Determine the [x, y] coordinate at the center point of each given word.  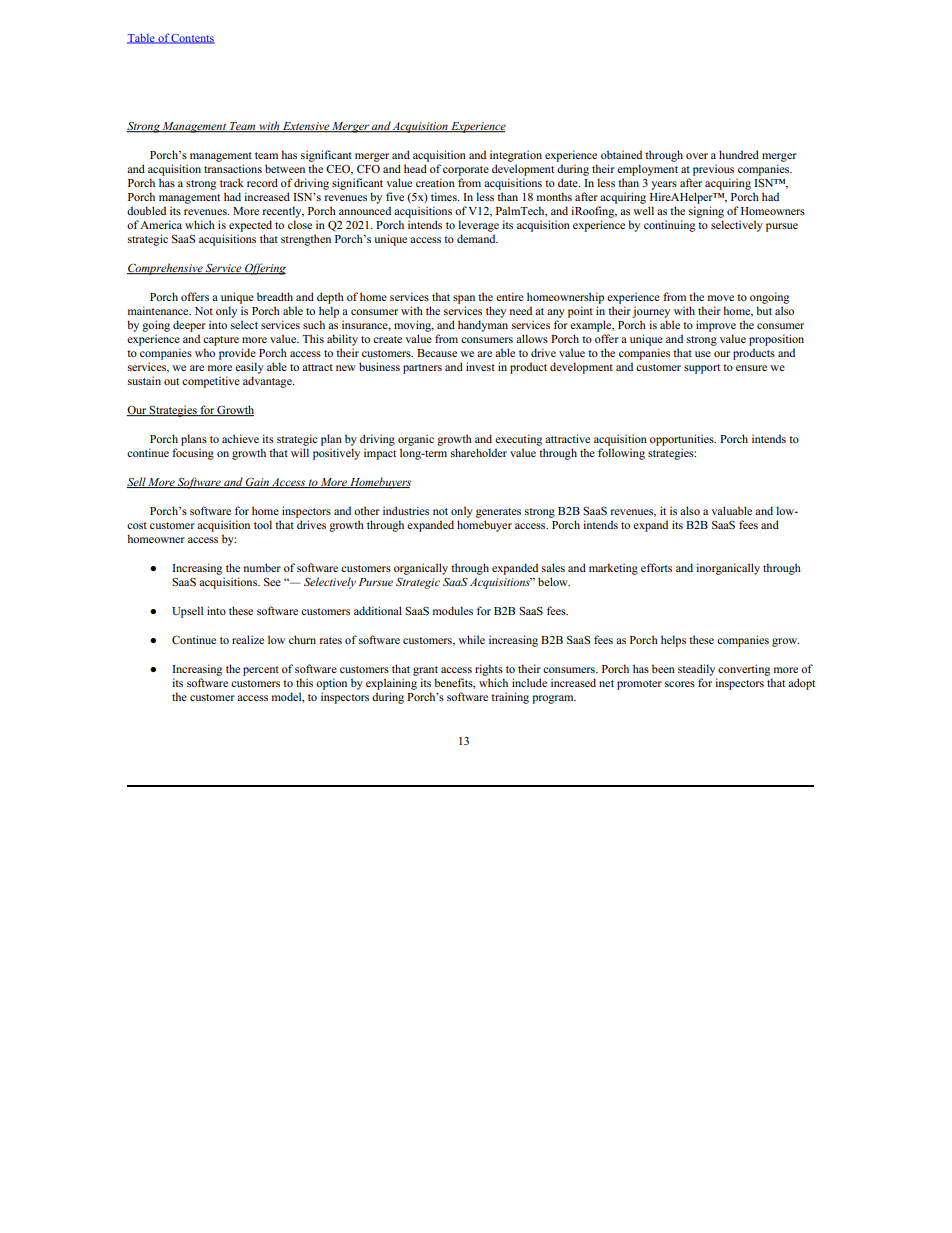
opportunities [683, 440]
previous [713, 170]
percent [261, 671]
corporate [466, 171]
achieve [240, 438]
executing [518, 440]
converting [744, 670]
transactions [233, 168]
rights [489, 670]
